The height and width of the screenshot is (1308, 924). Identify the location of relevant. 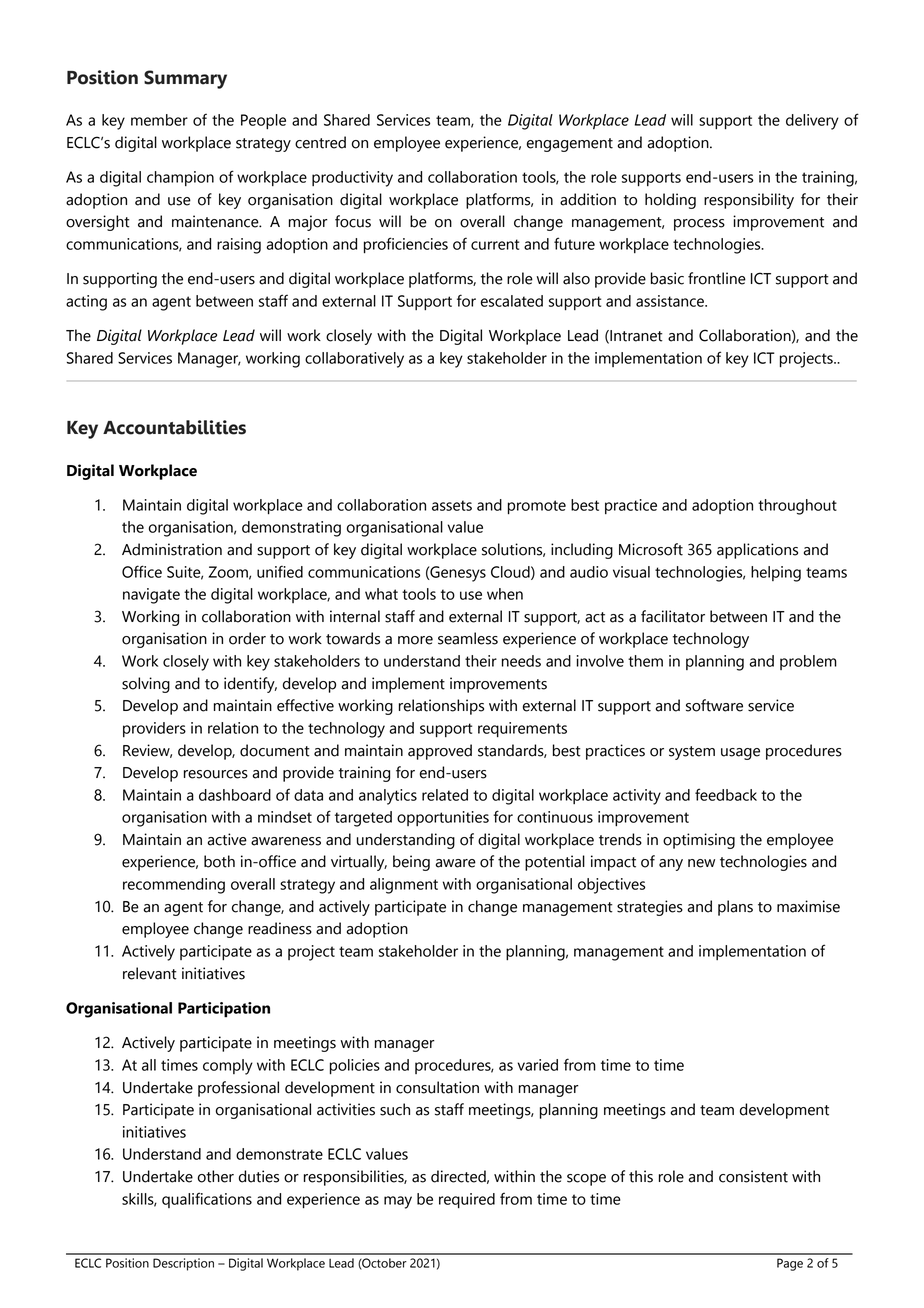
(150, 973).
